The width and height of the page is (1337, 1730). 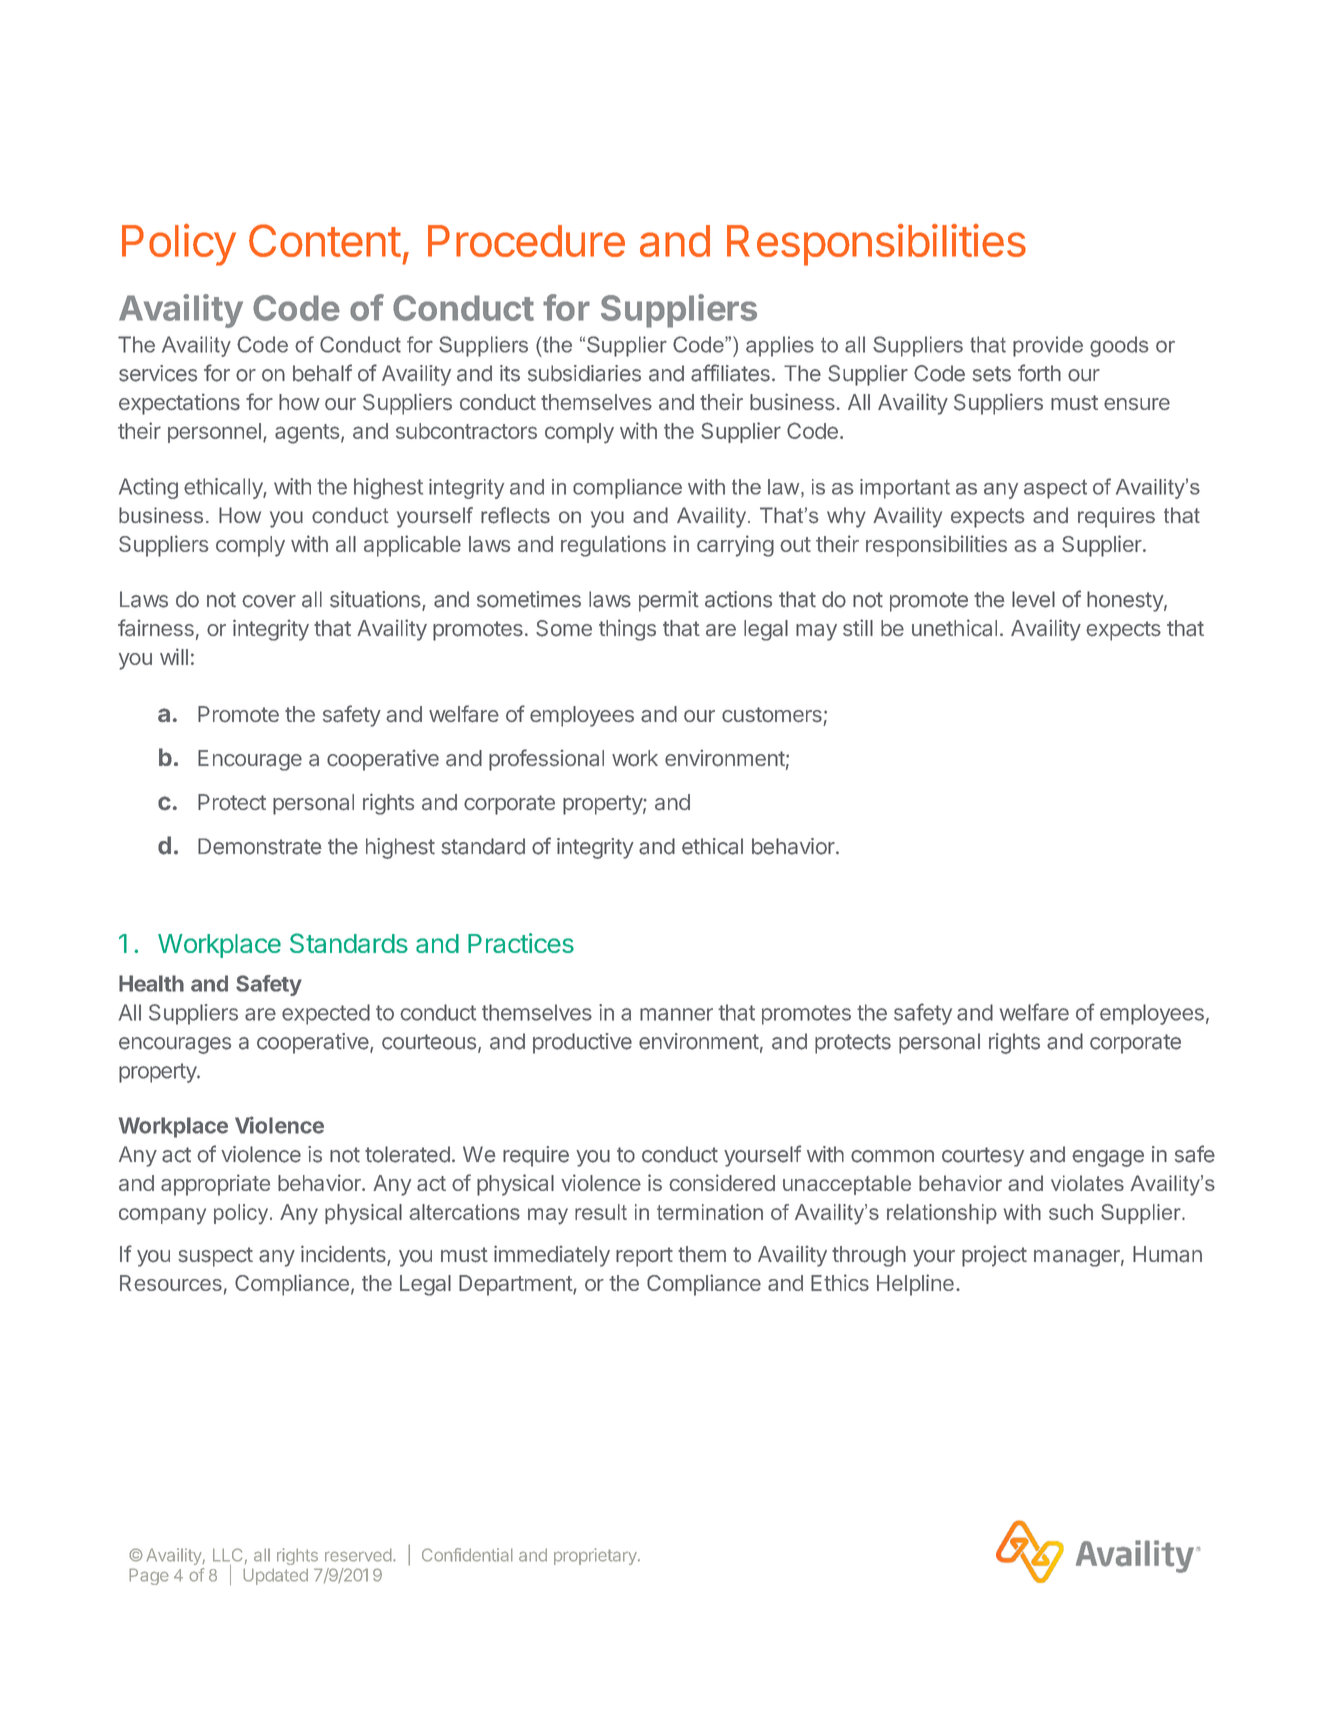 What do you see at coordinates (174, 656) in the page?
I see `will` at bounding box center [174, 656].
